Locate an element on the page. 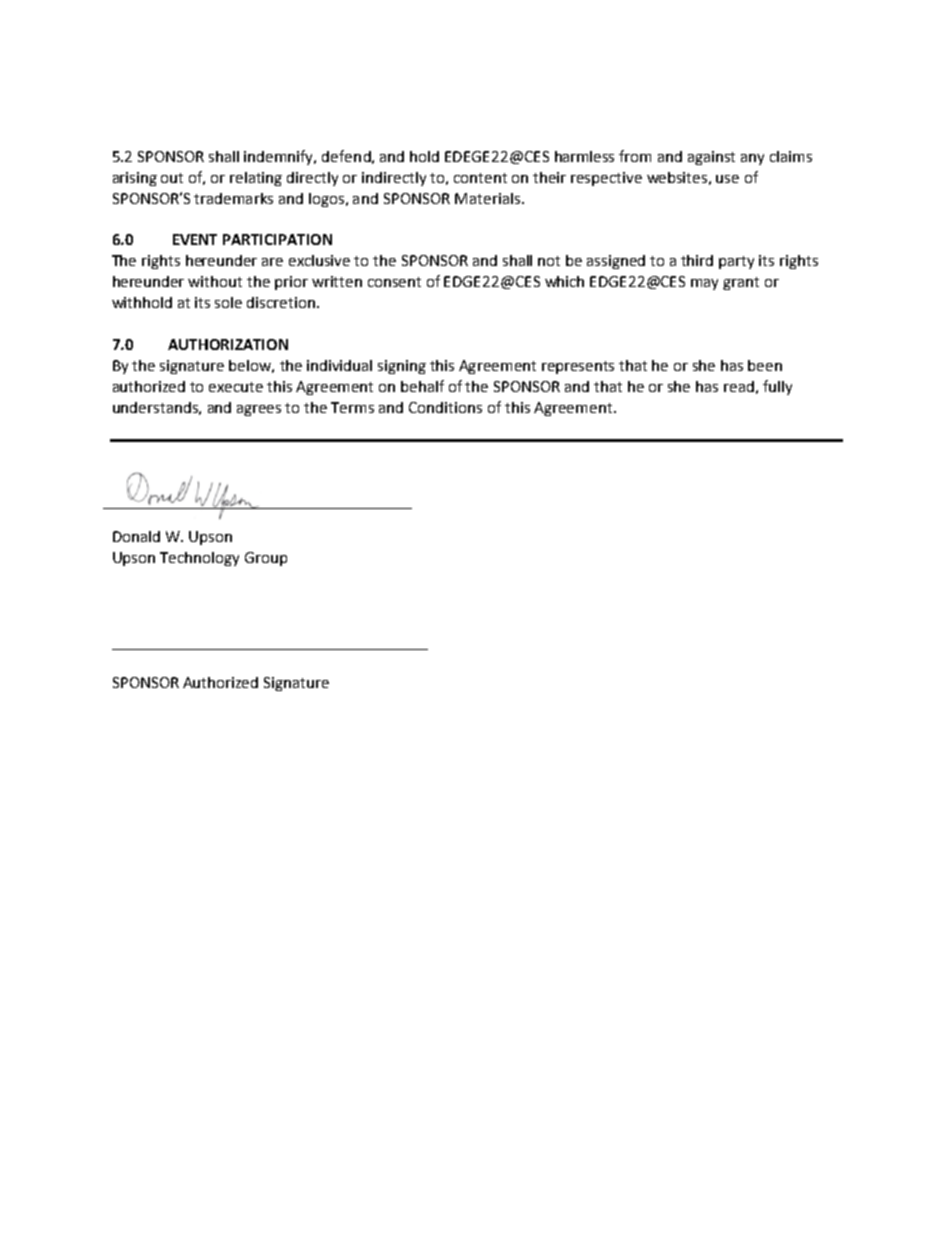 Image resolution: width=952 pixels, height=1233 pixels. fully is located at coordinates (777, 387).
